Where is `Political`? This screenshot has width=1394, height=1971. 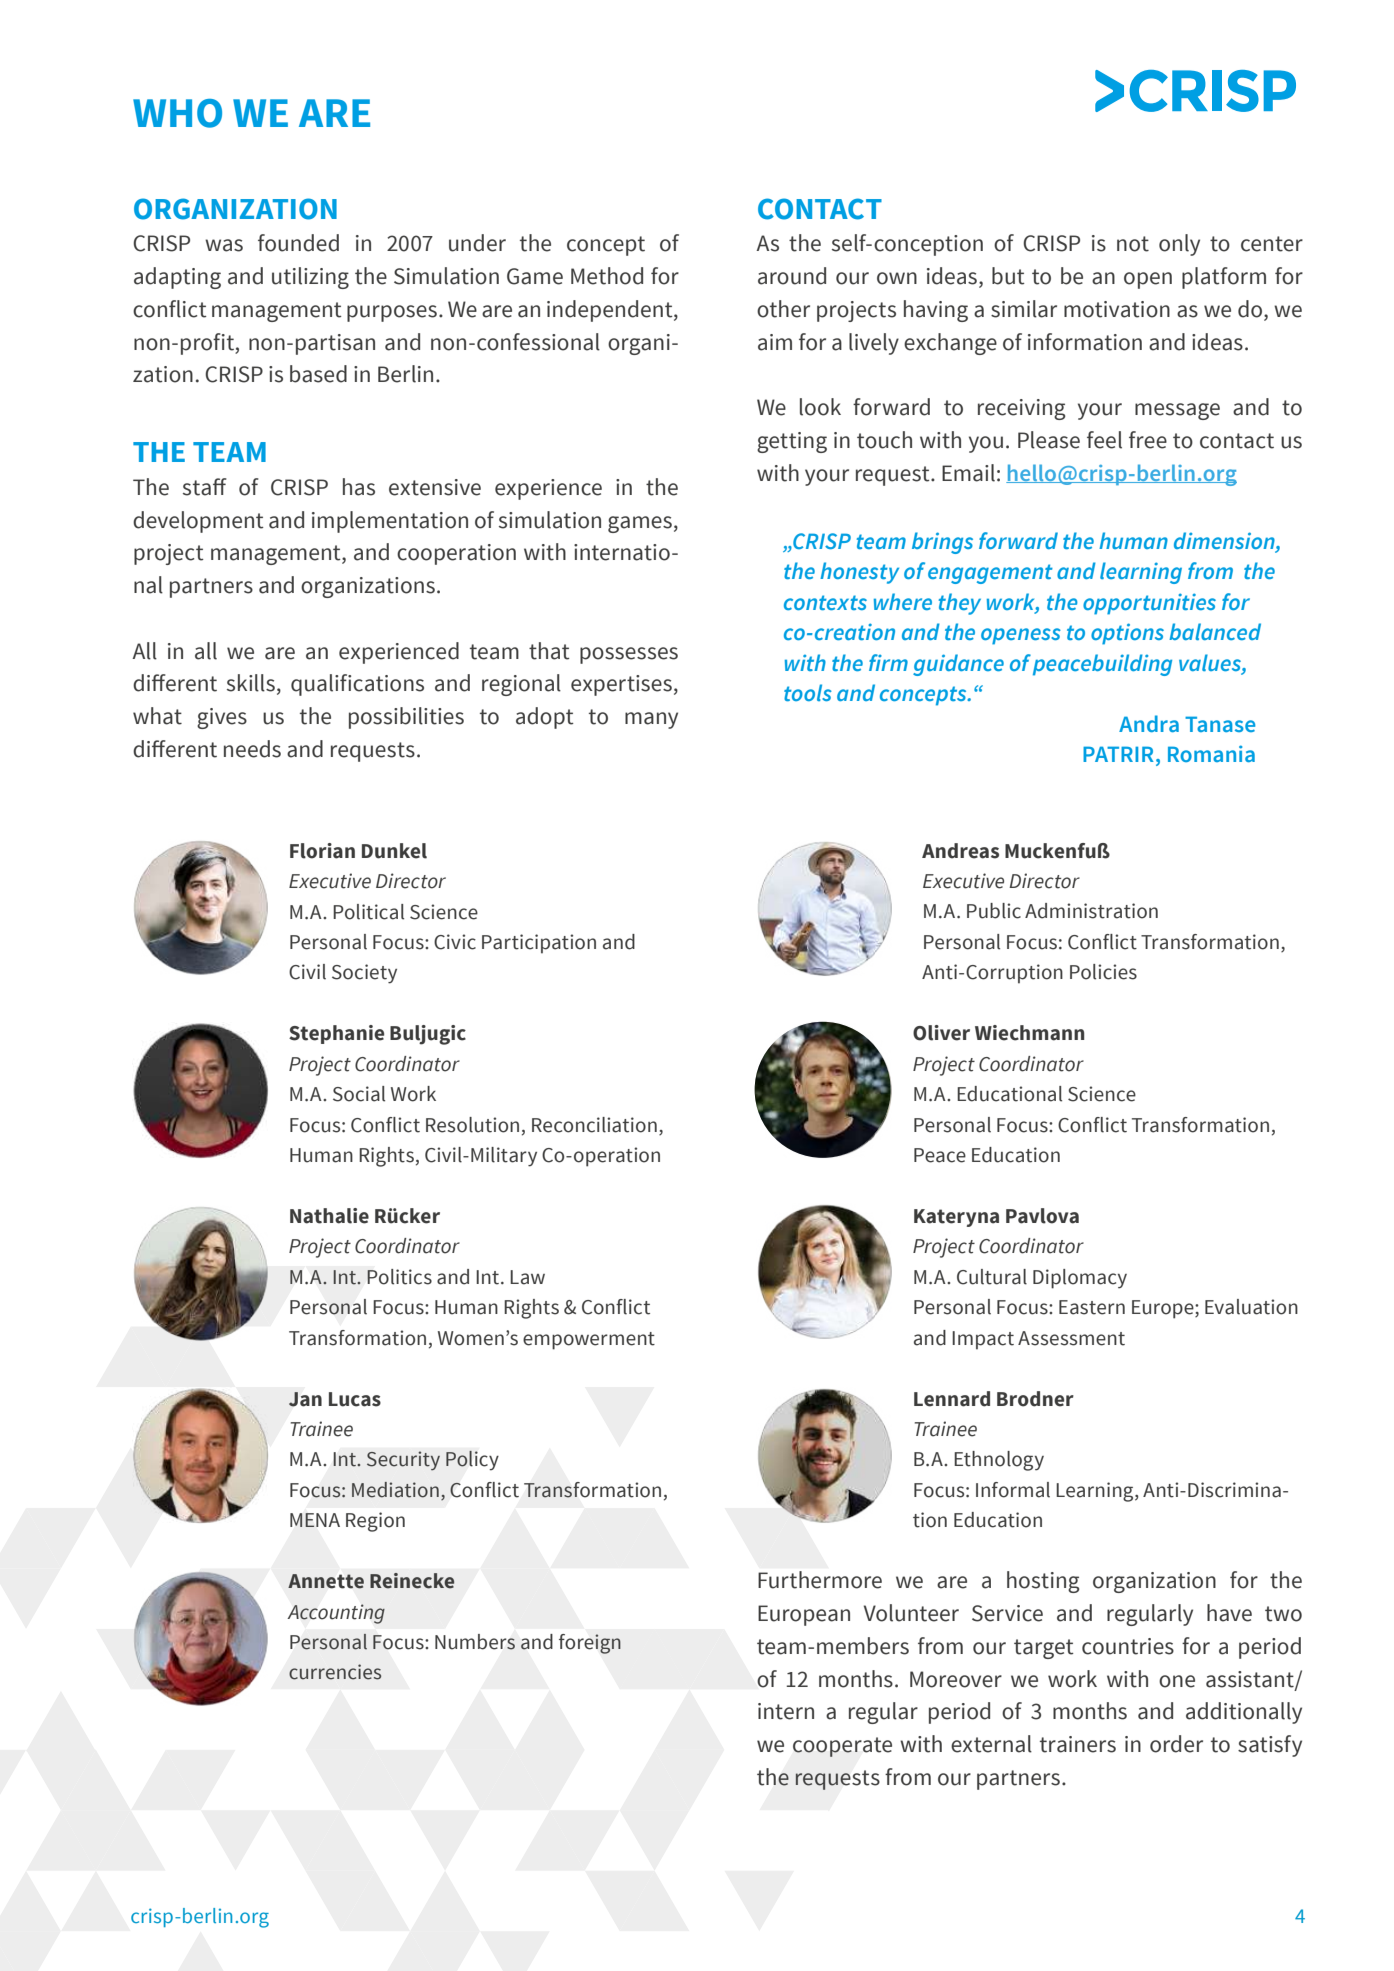 Political is located at coordinates (368, 912).
